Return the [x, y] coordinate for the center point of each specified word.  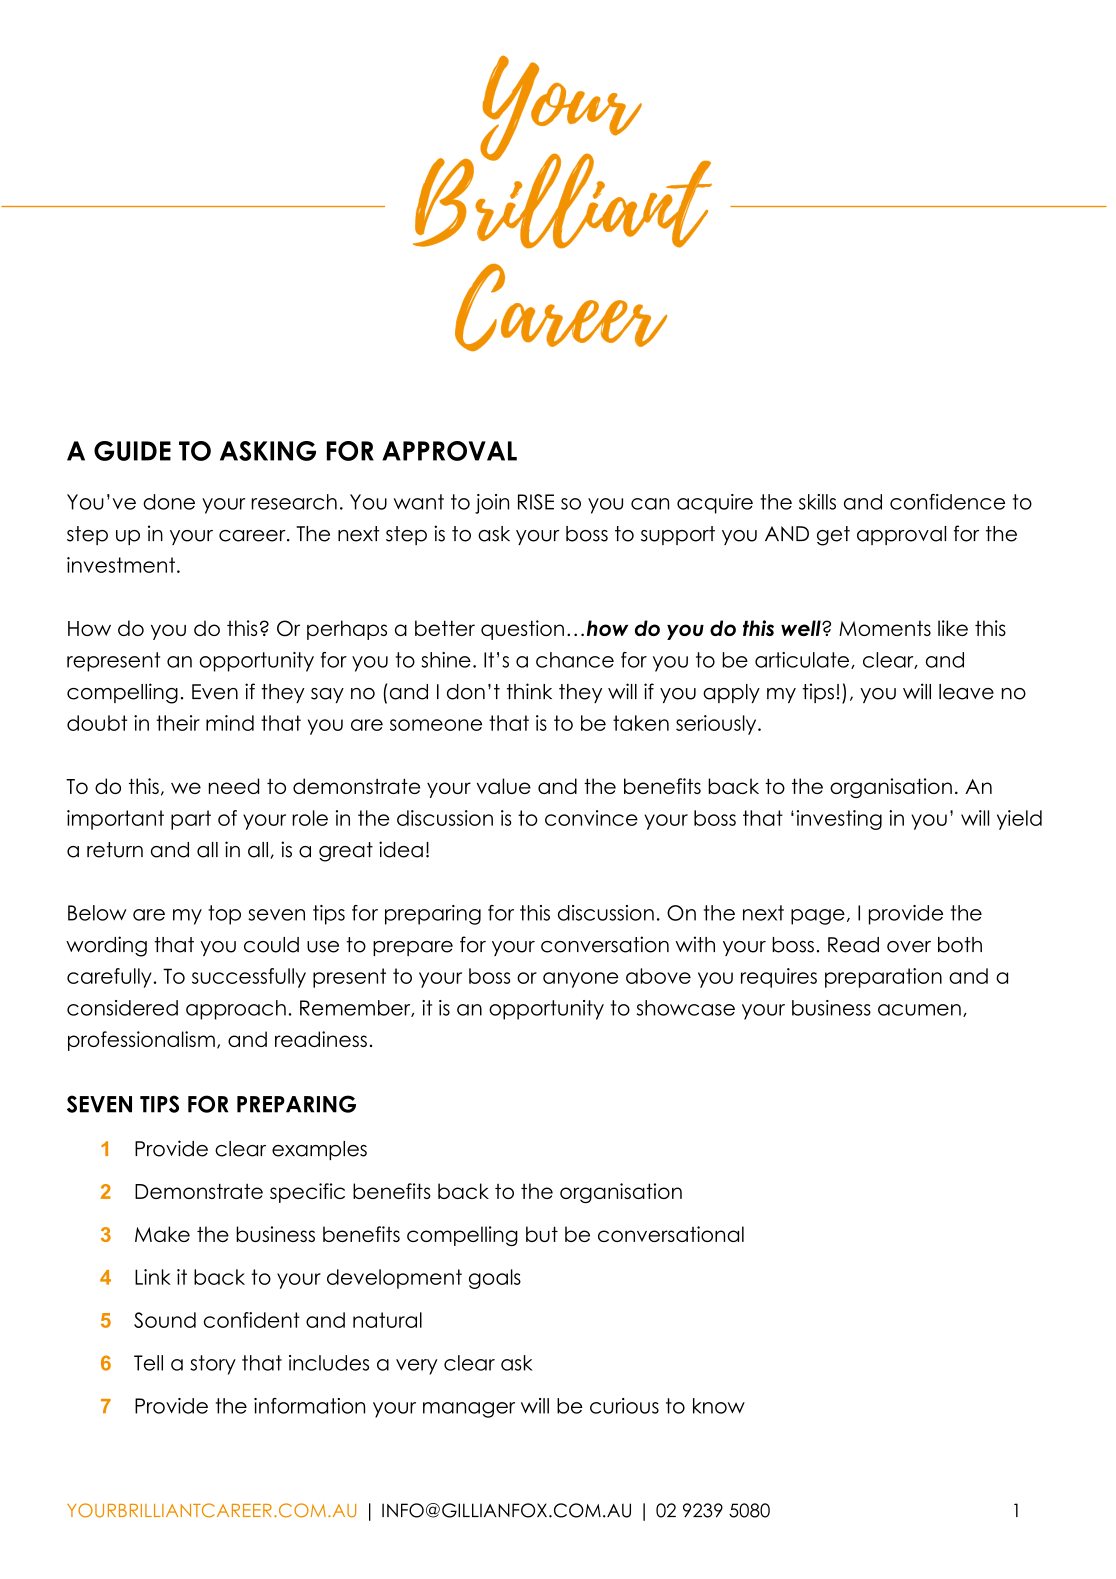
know [719, 1406]
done [169, 502]
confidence [947, 502]
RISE [536, 502]
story [213, 1365]
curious [624, 1406]
